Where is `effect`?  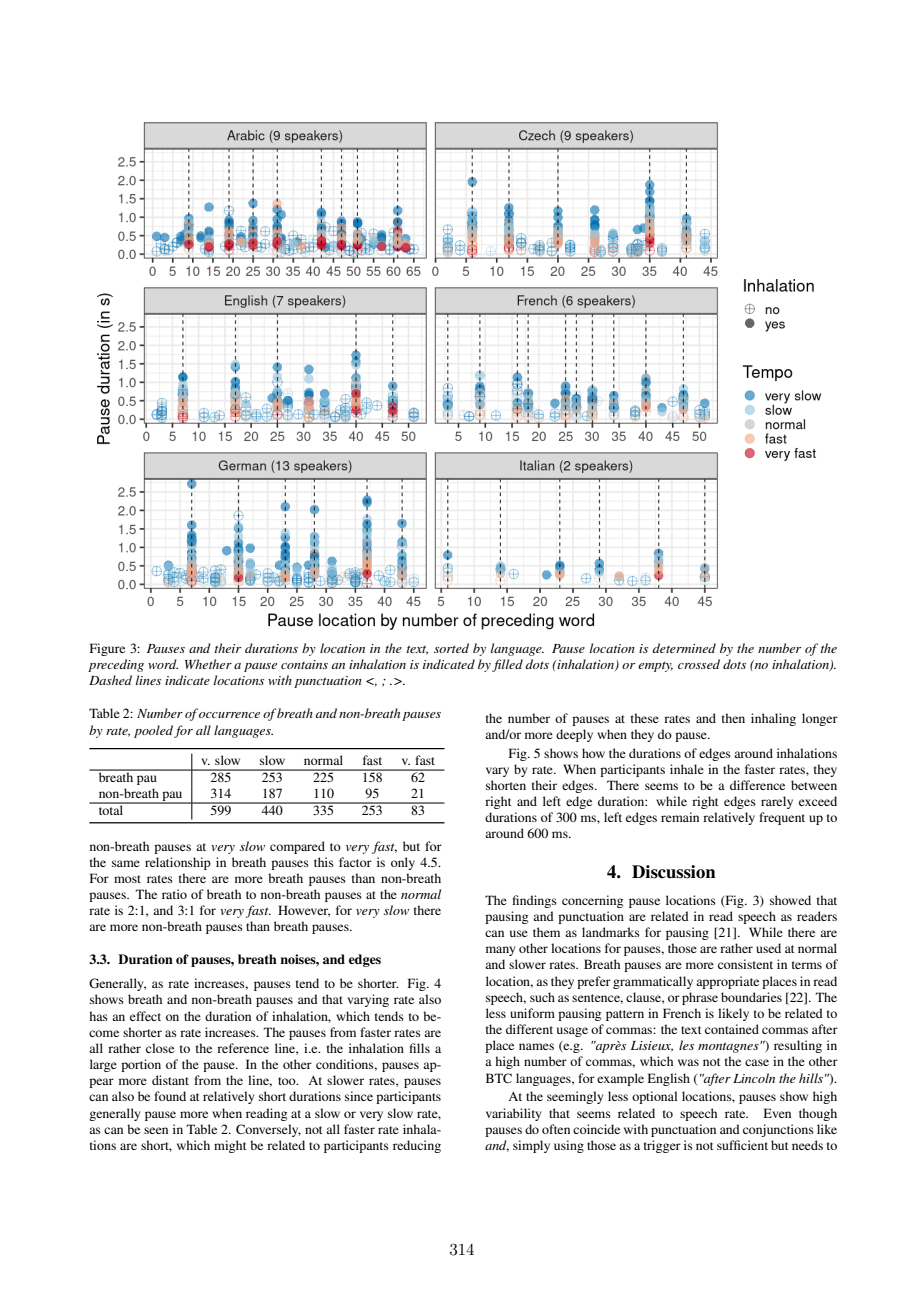
effect is located at coordinates (145, 1016).
